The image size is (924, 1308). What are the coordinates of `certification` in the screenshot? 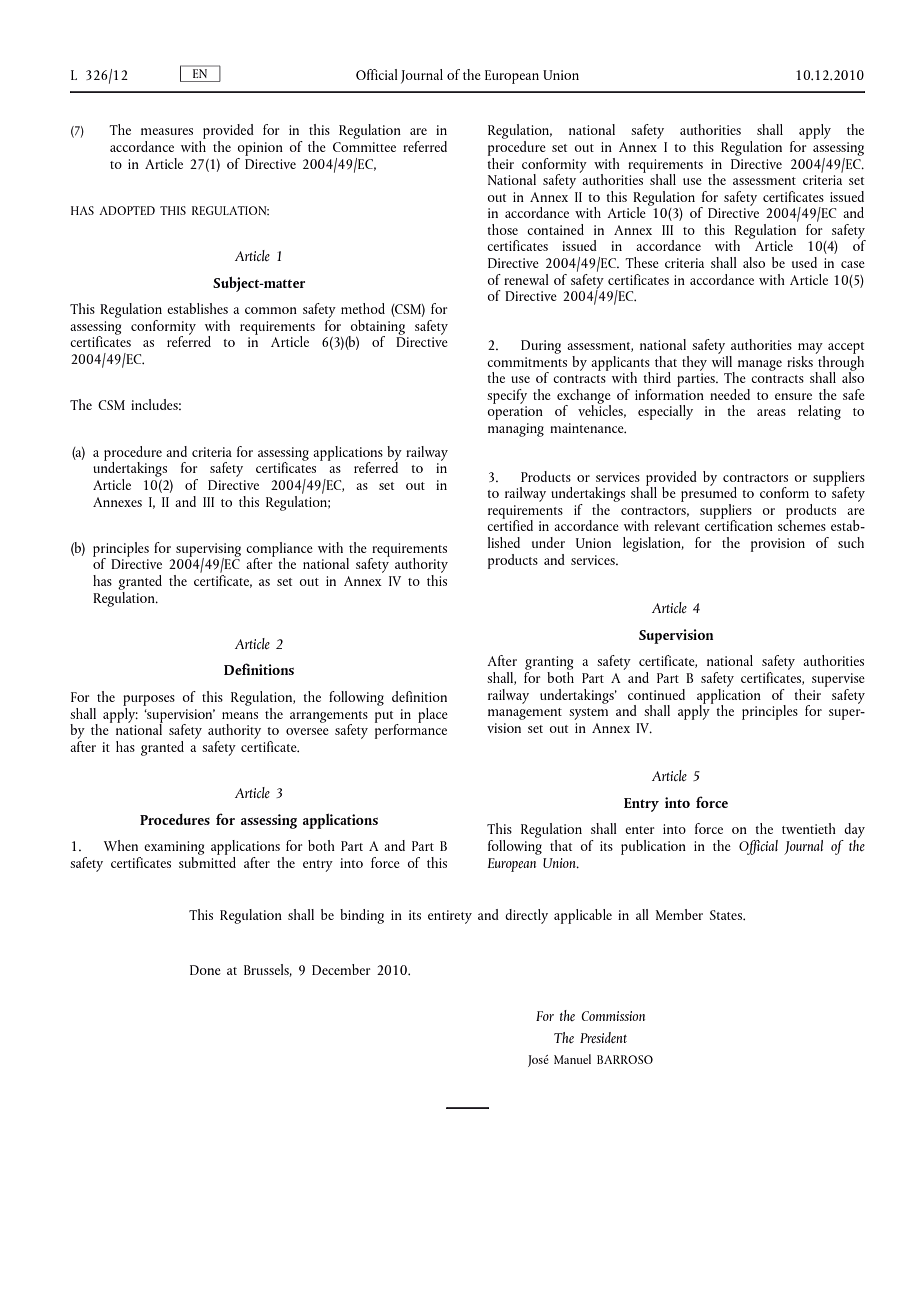 It's located at (739, 524).
